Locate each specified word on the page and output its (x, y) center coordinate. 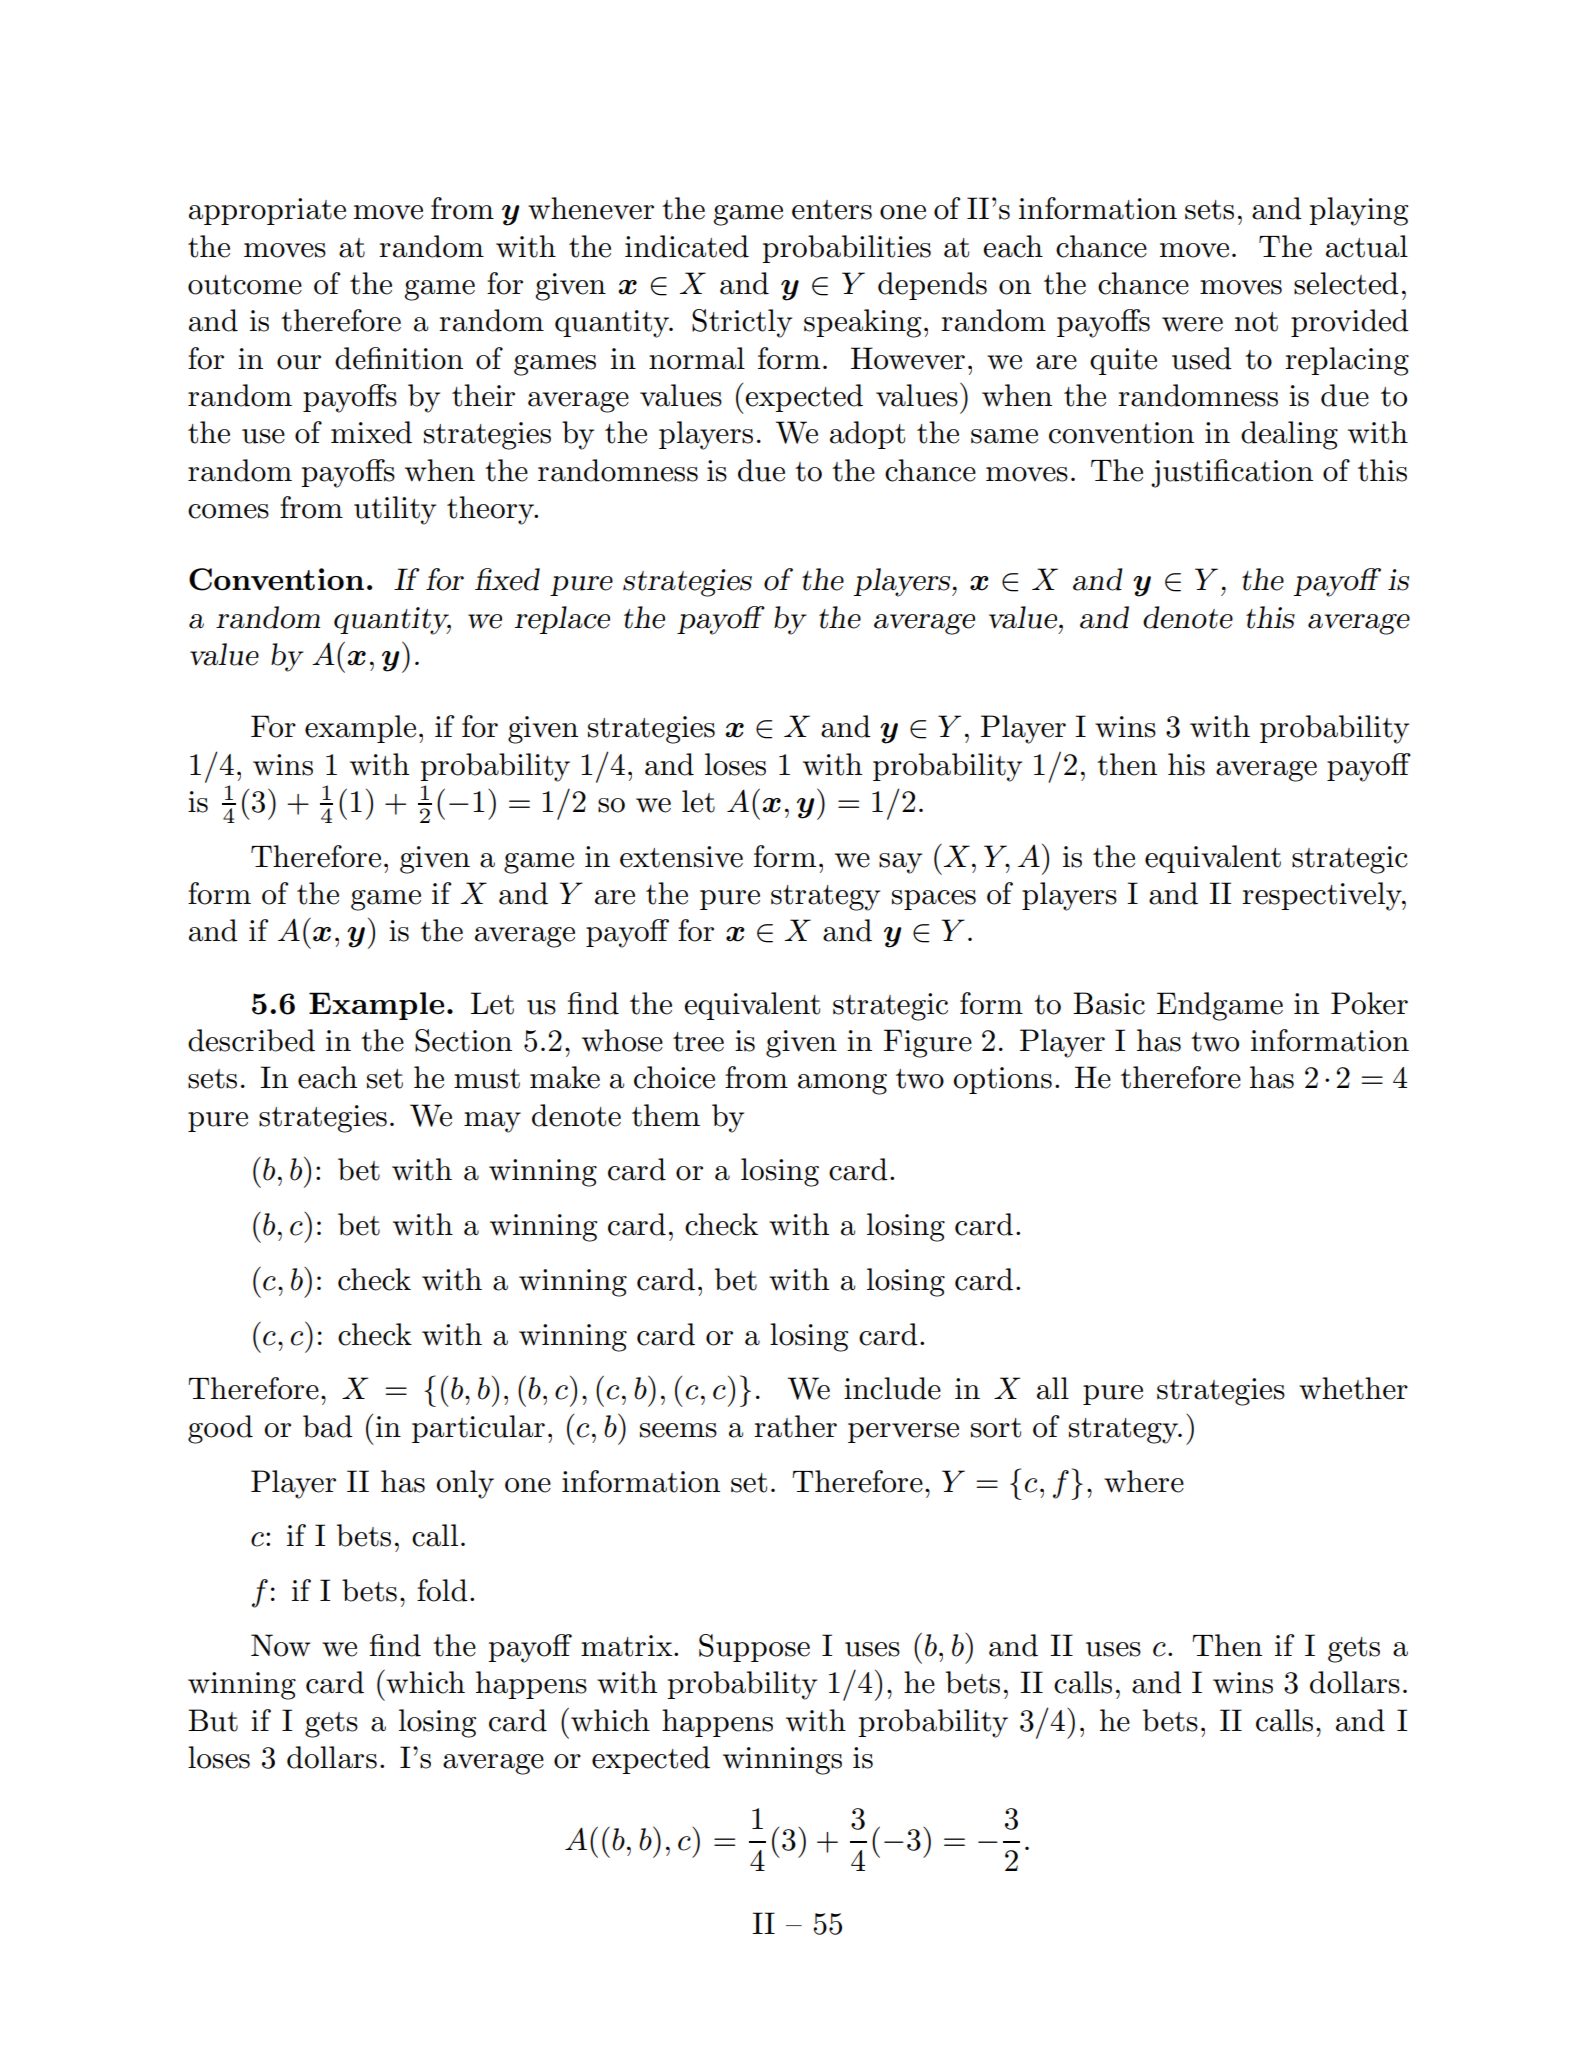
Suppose (754, 1648)
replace (562, 620)
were (1192, 324)
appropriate (267, 211)
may (492, 1122)
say (900, 863)
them (666, 1115)
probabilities (846, 249)
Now (281, 1645)
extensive (681, 857)
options (1002, 1080)
